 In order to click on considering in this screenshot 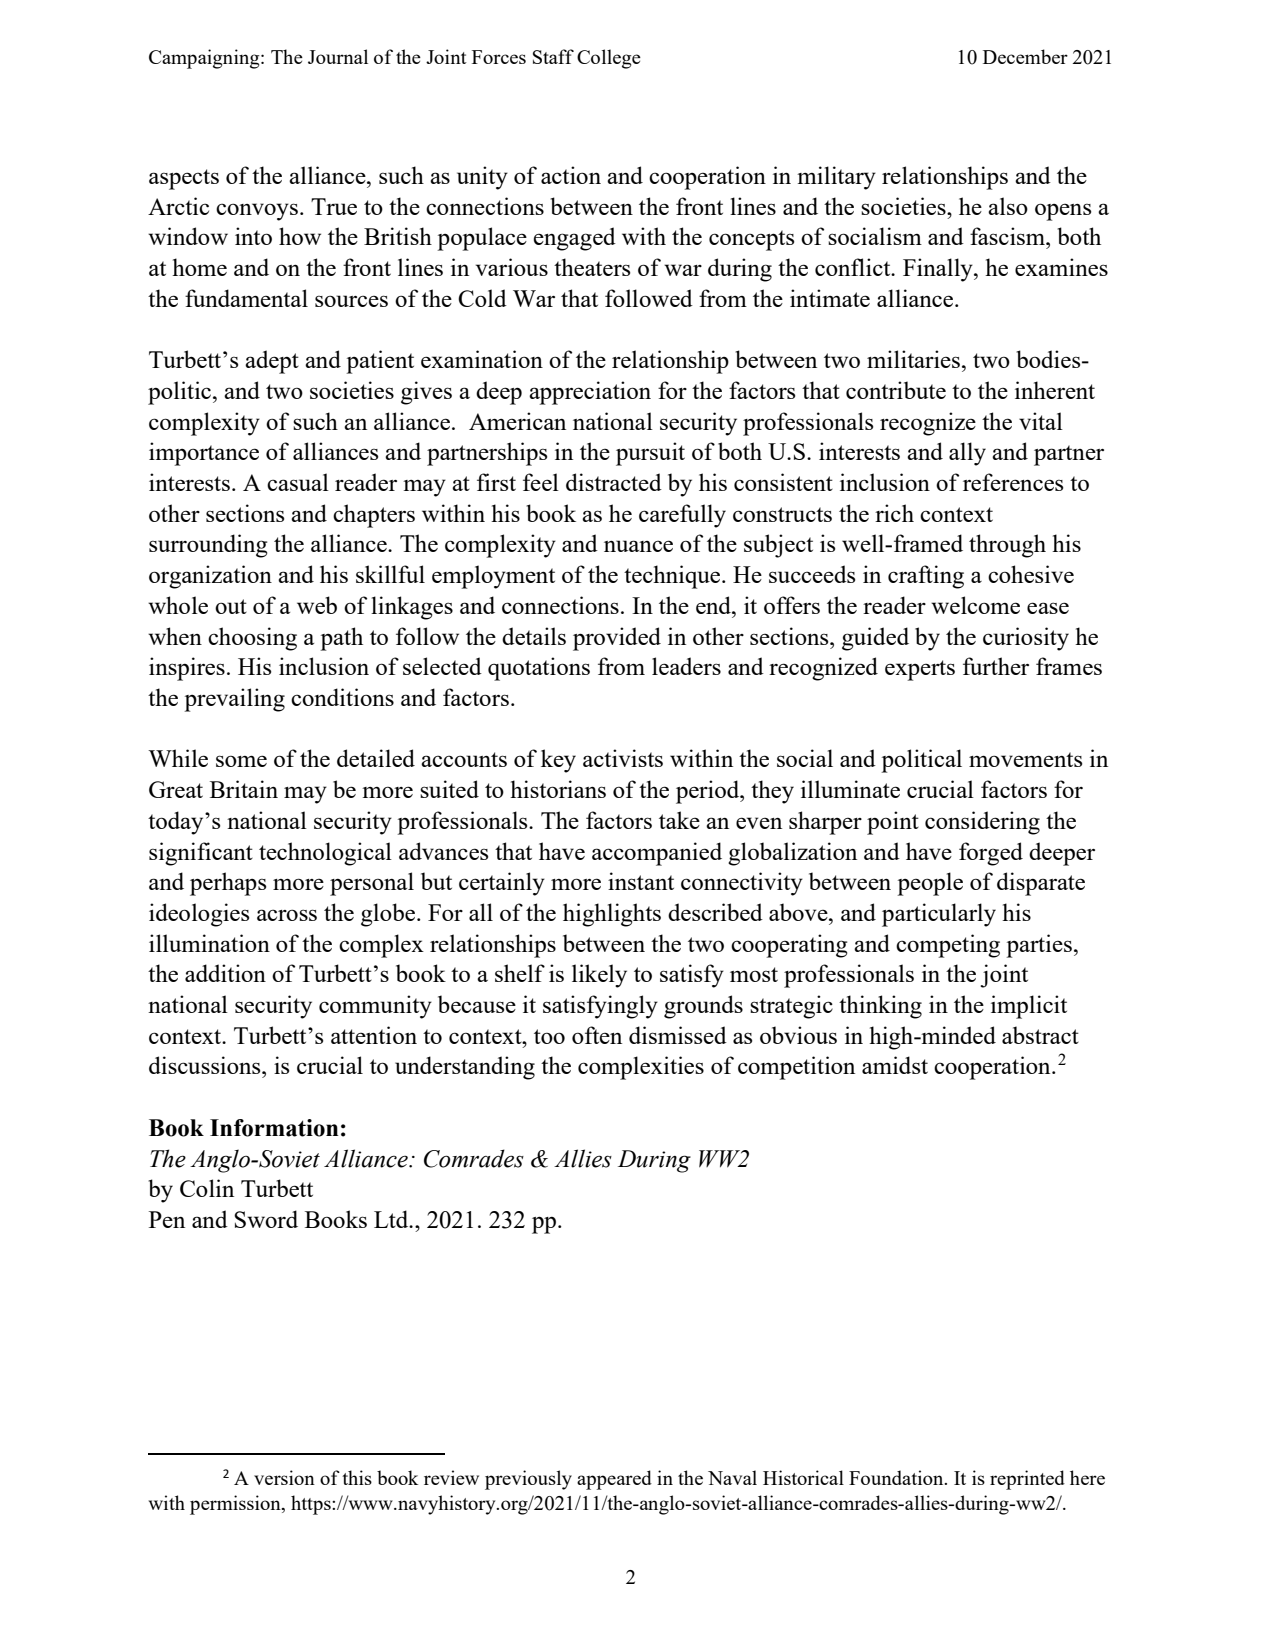, I will do `click(982, 823)`.
